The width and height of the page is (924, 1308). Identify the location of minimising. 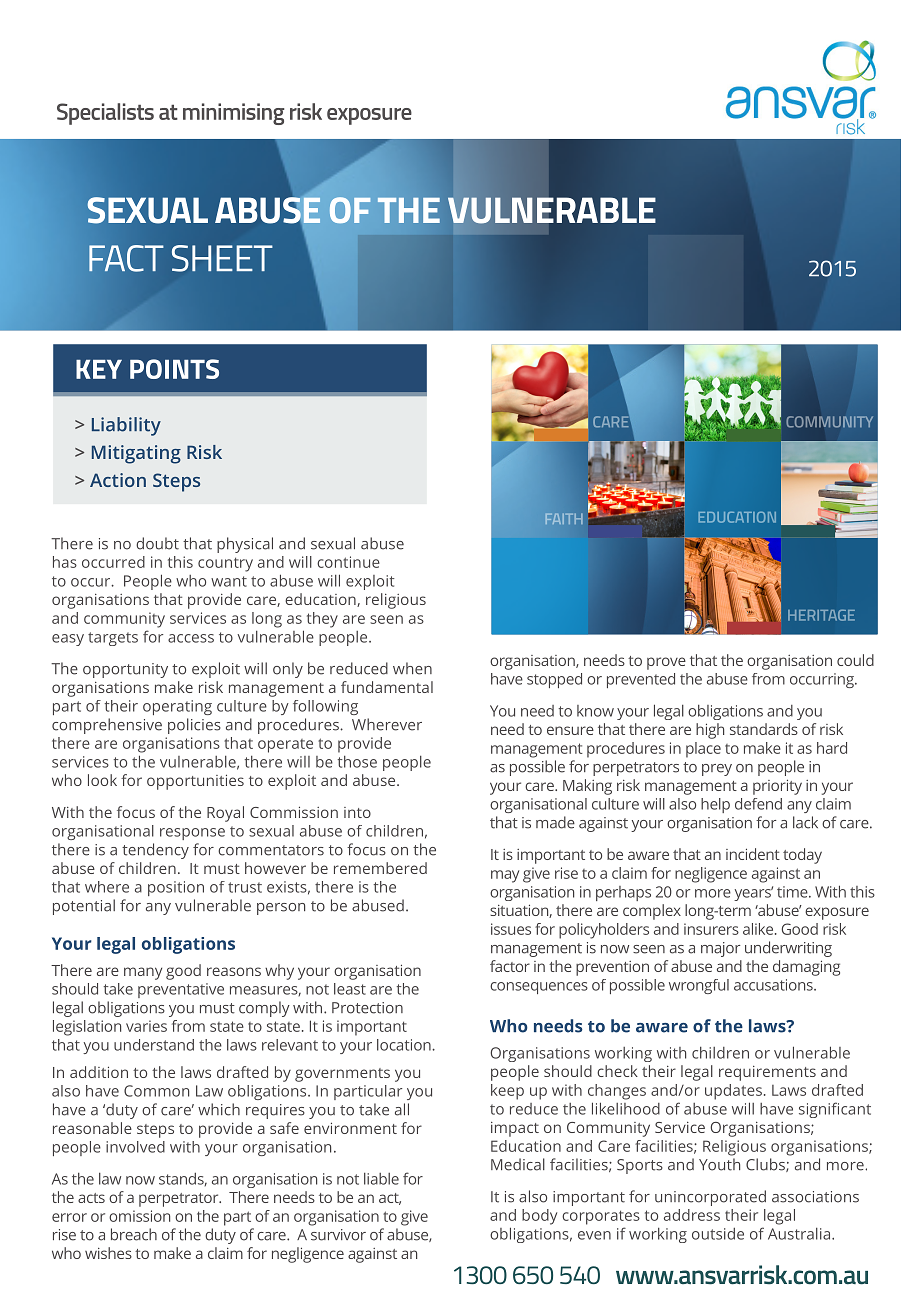
(234, 114).
